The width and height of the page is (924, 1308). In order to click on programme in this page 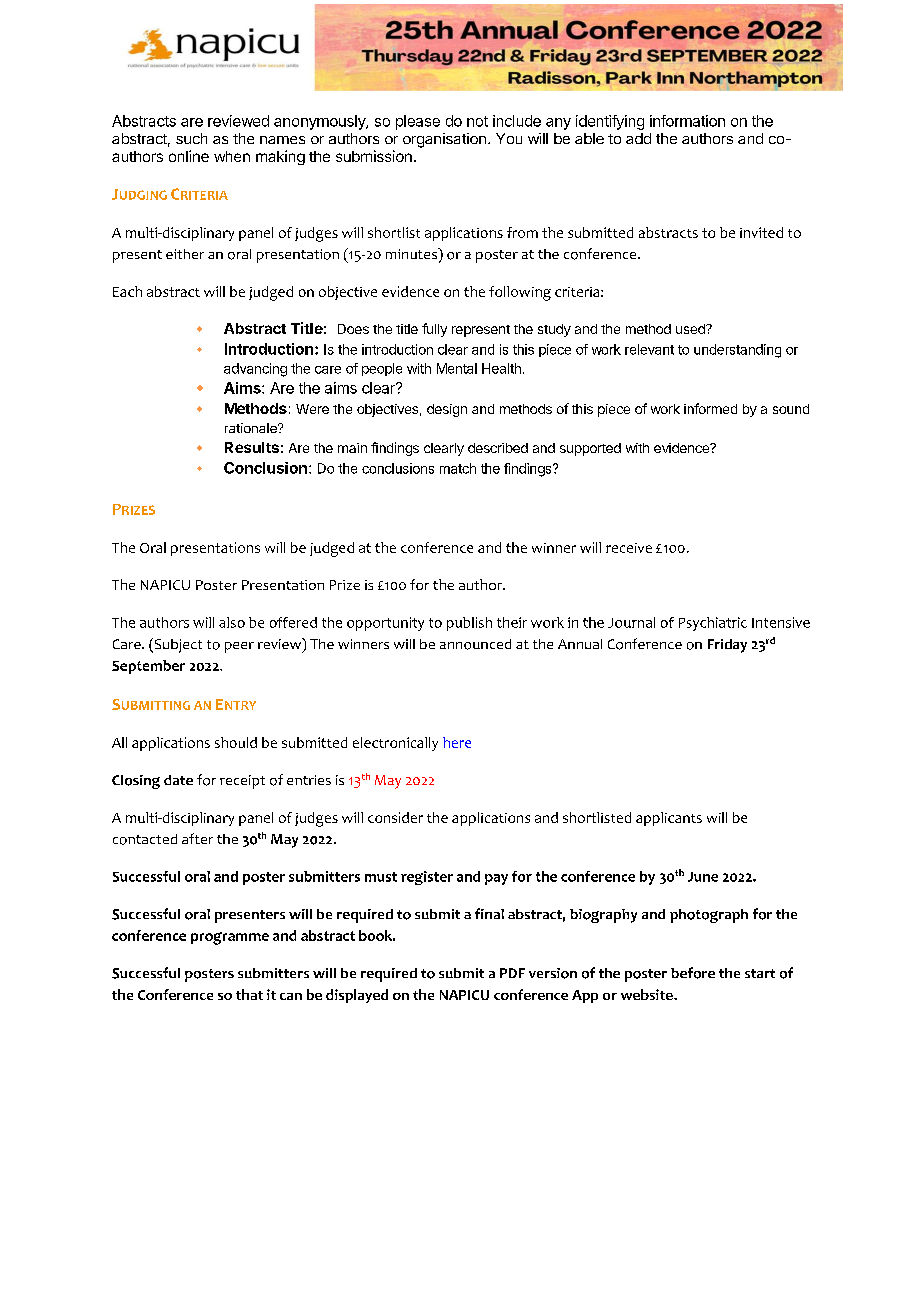, I will do `click(230, 938)`.
